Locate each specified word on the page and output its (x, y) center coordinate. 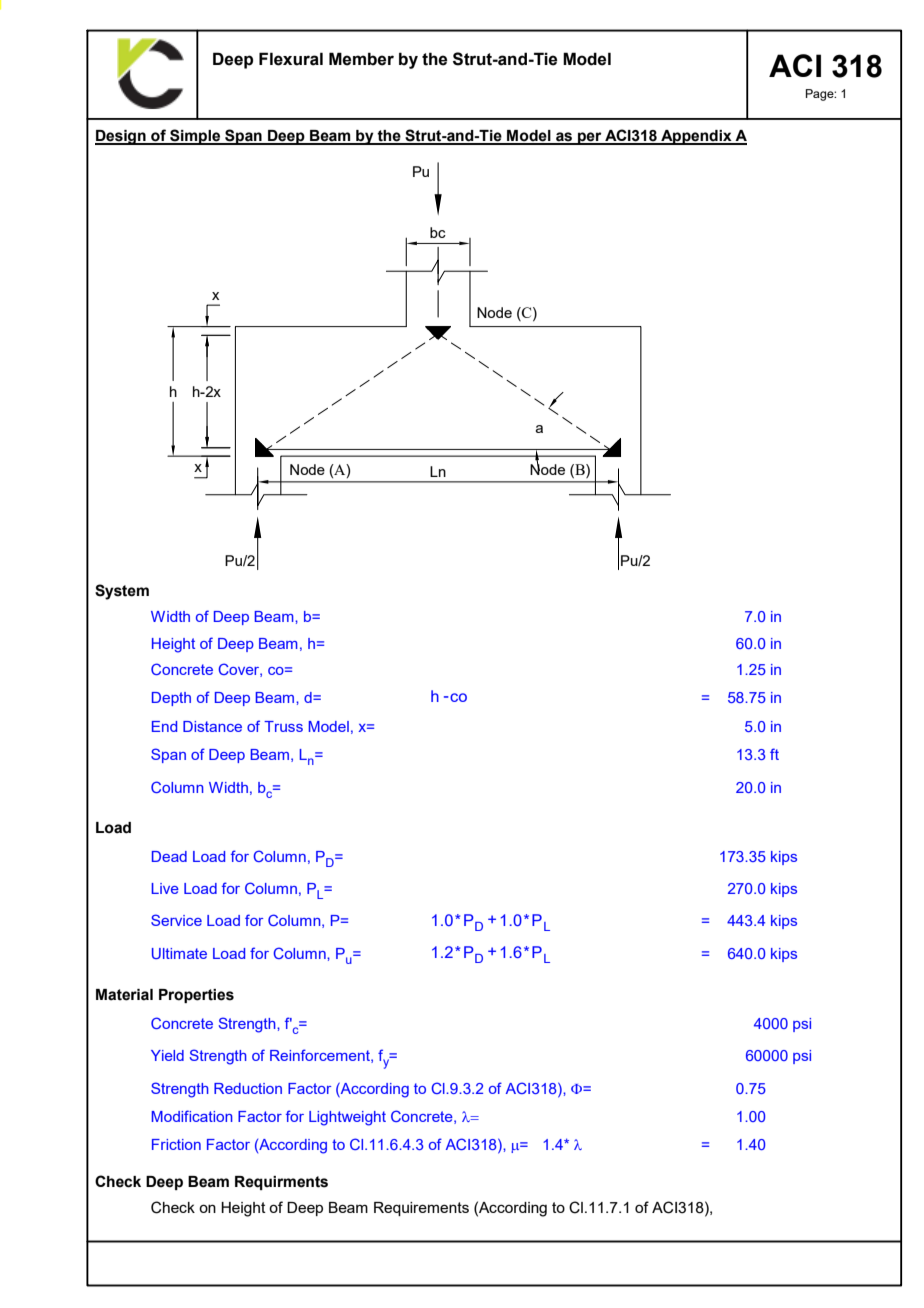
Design (121, 137)
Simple (195, 137)
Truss (283, 726)
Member (361, 59)
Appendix (696, 137)
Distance (212, 726)
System (122, 592)
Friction (176, 1144)
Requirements (421, 1209)
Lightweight (347, 1118)
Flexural (291, 59)
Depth (171, 699)
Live (165, 888)
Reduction (248, 1088)
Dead (169, 856)
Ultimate (179, 953)
